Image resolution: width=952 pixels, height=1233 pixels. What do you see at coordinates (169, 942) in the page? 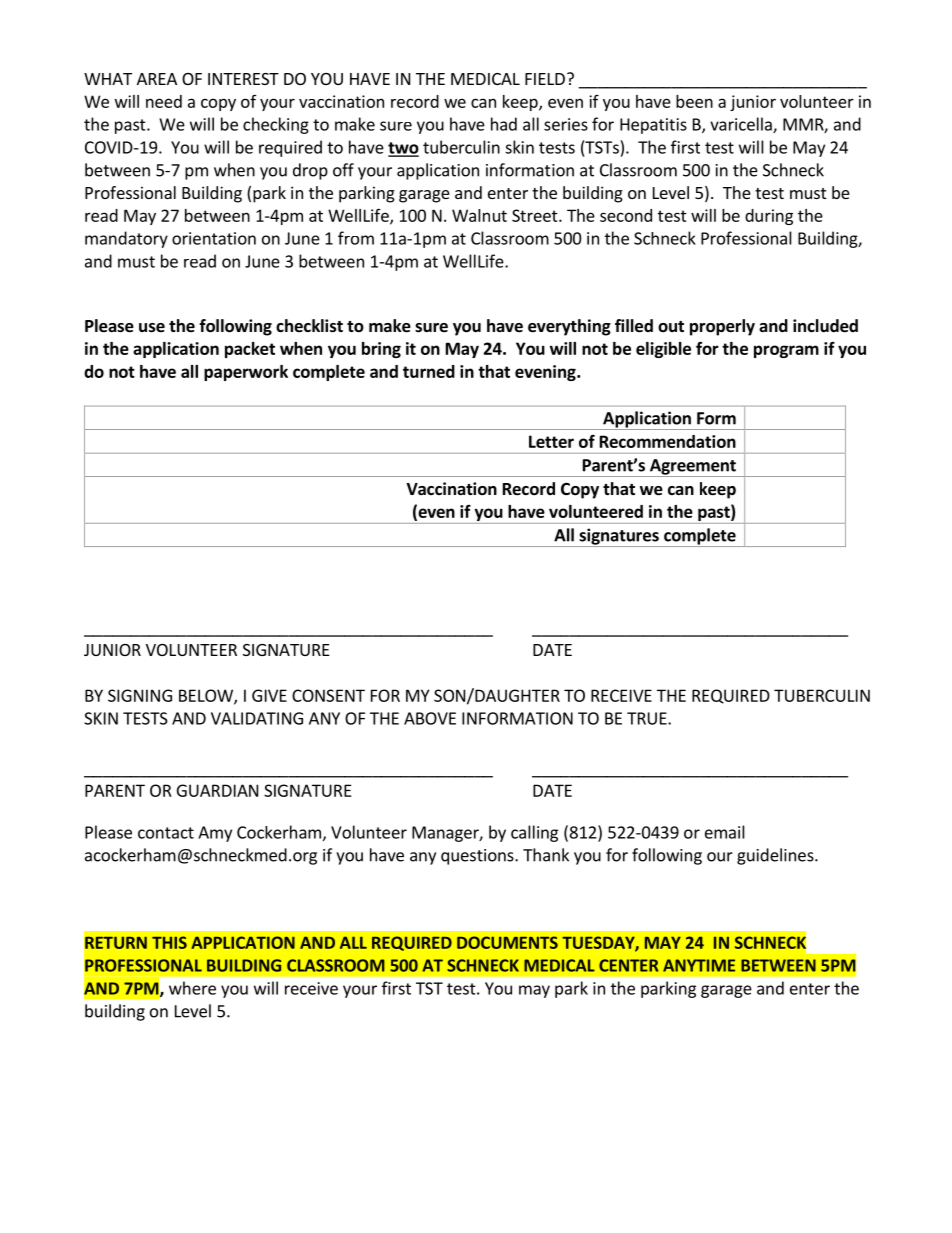
I see `THIS` at bounding box center [169, 942].
